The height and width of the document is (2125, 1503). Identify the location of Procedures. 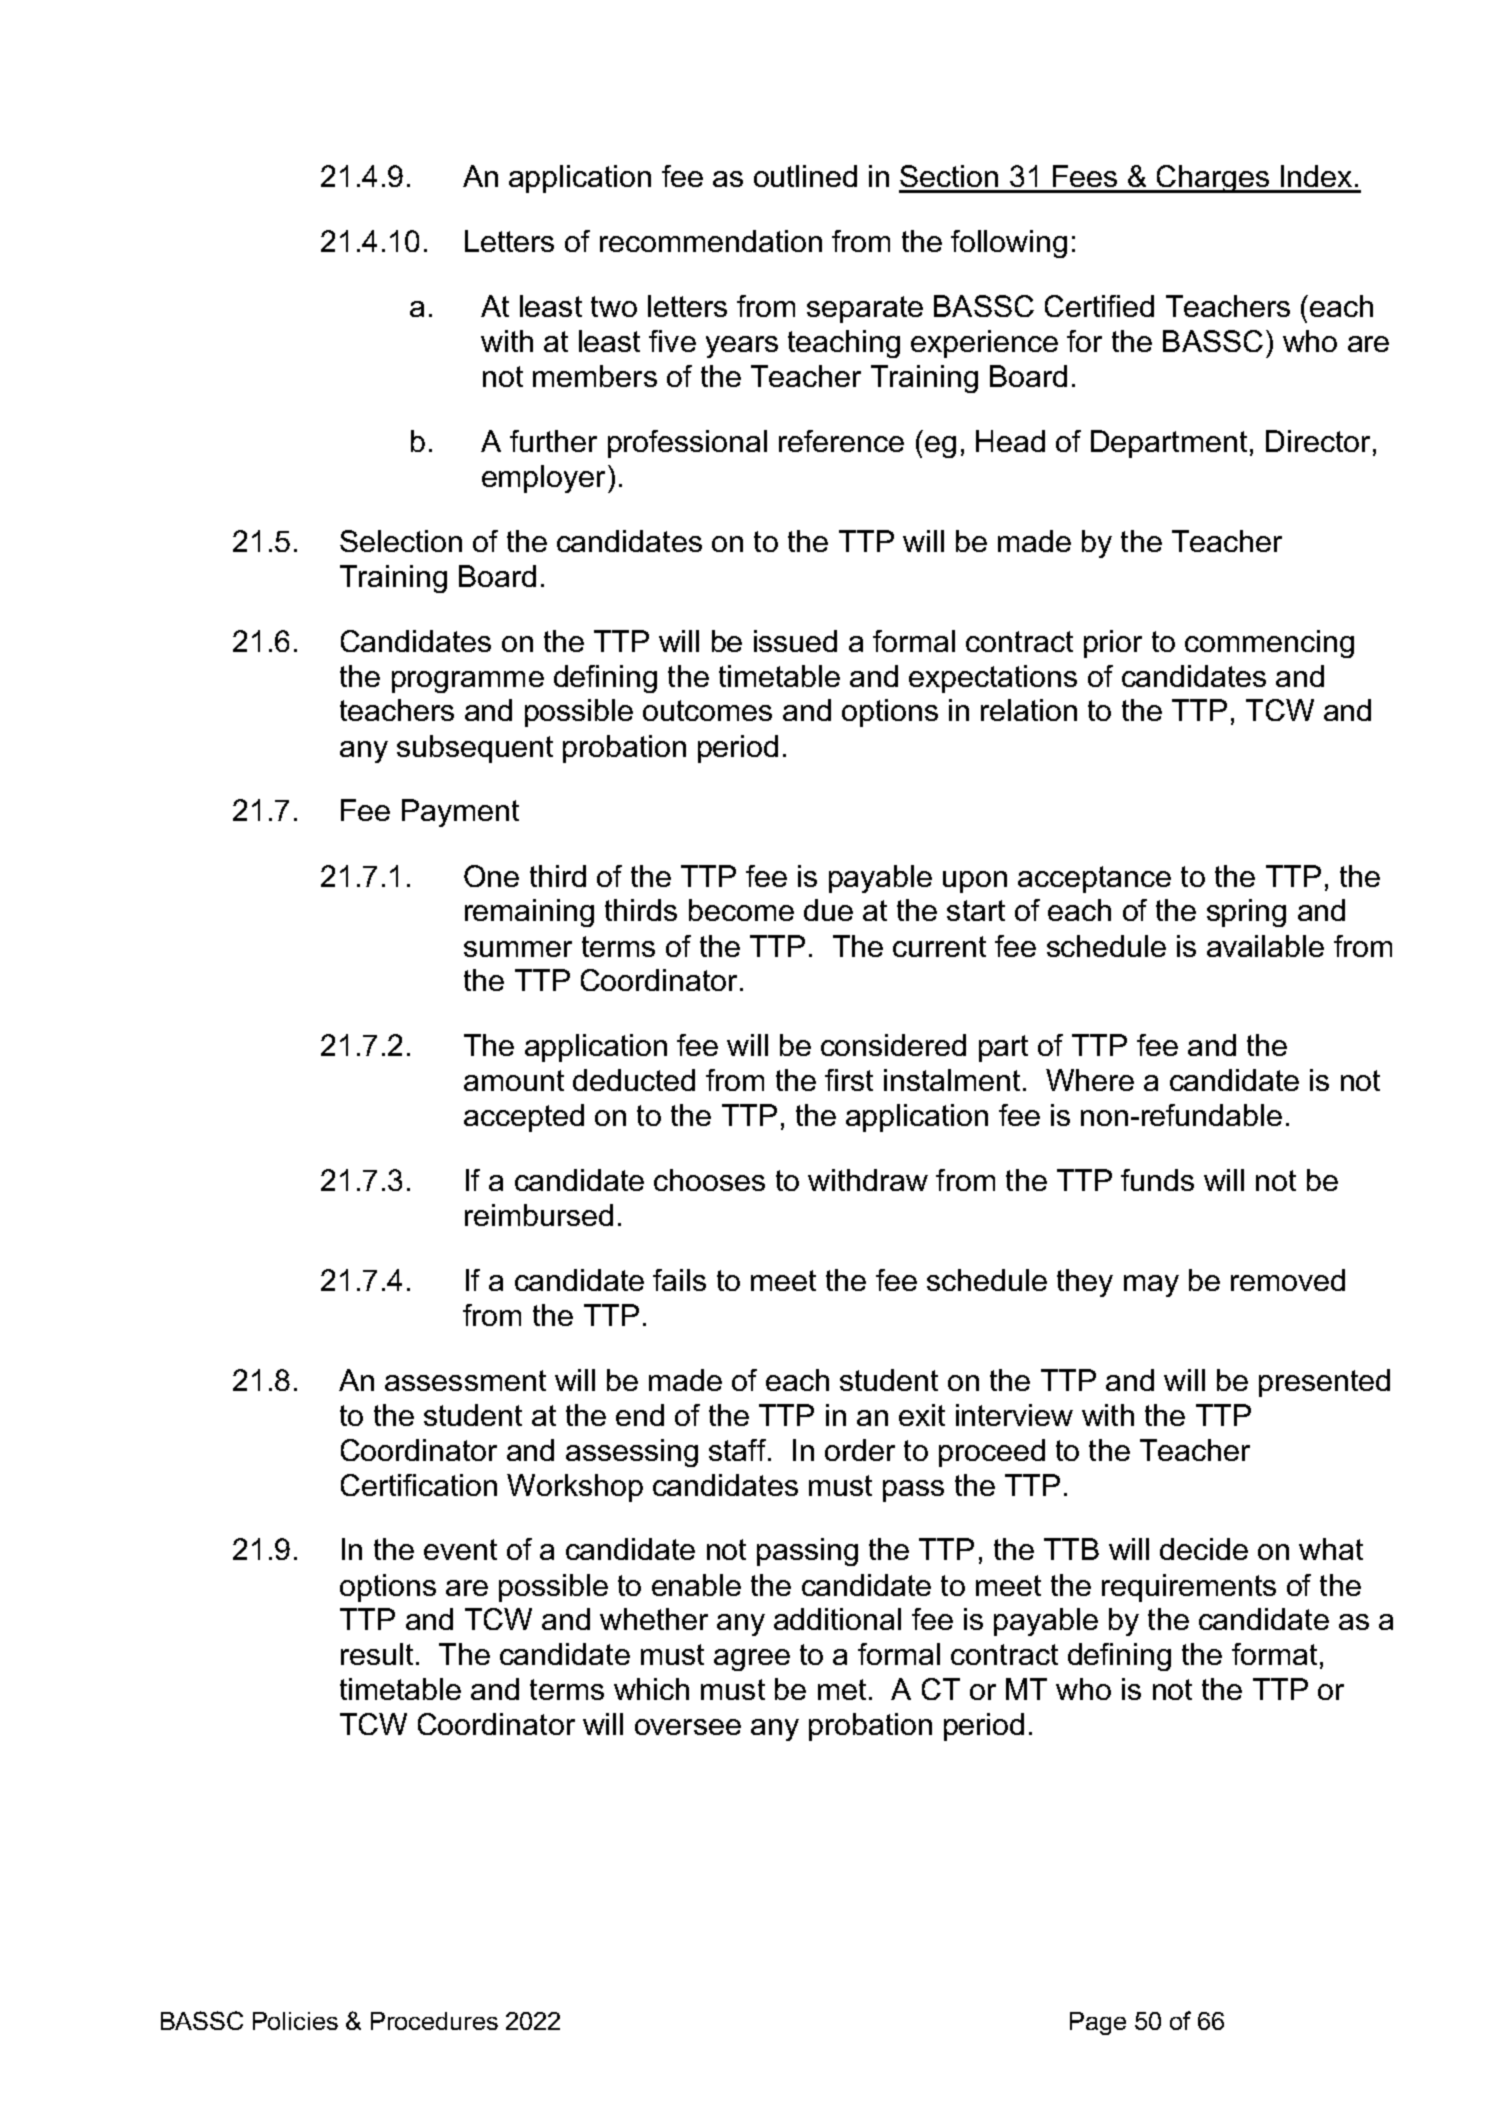
(434, 2021).
